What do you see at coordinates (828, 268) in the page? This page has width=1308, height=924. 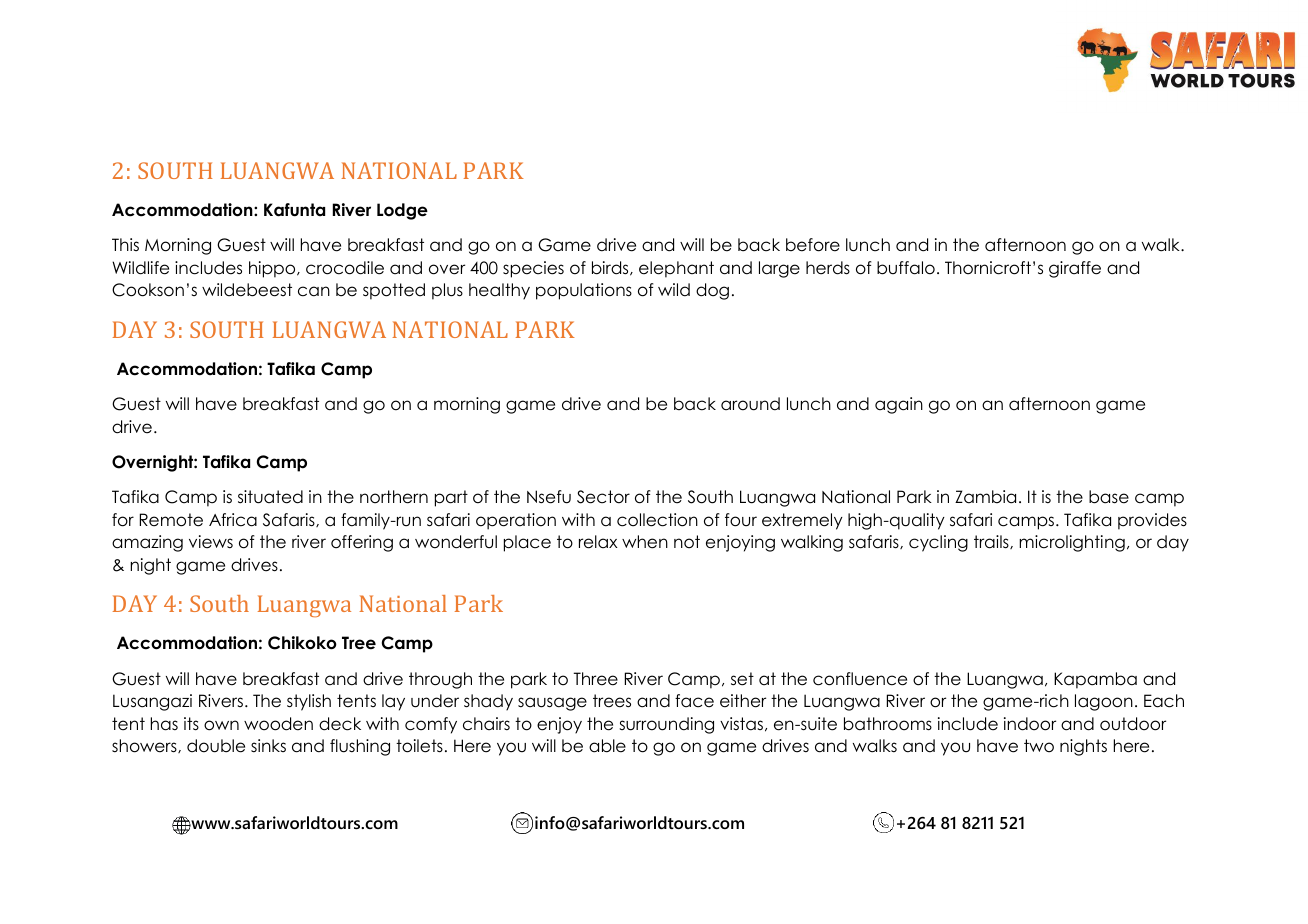 I see `herds` at bounding box center [828, 268].
